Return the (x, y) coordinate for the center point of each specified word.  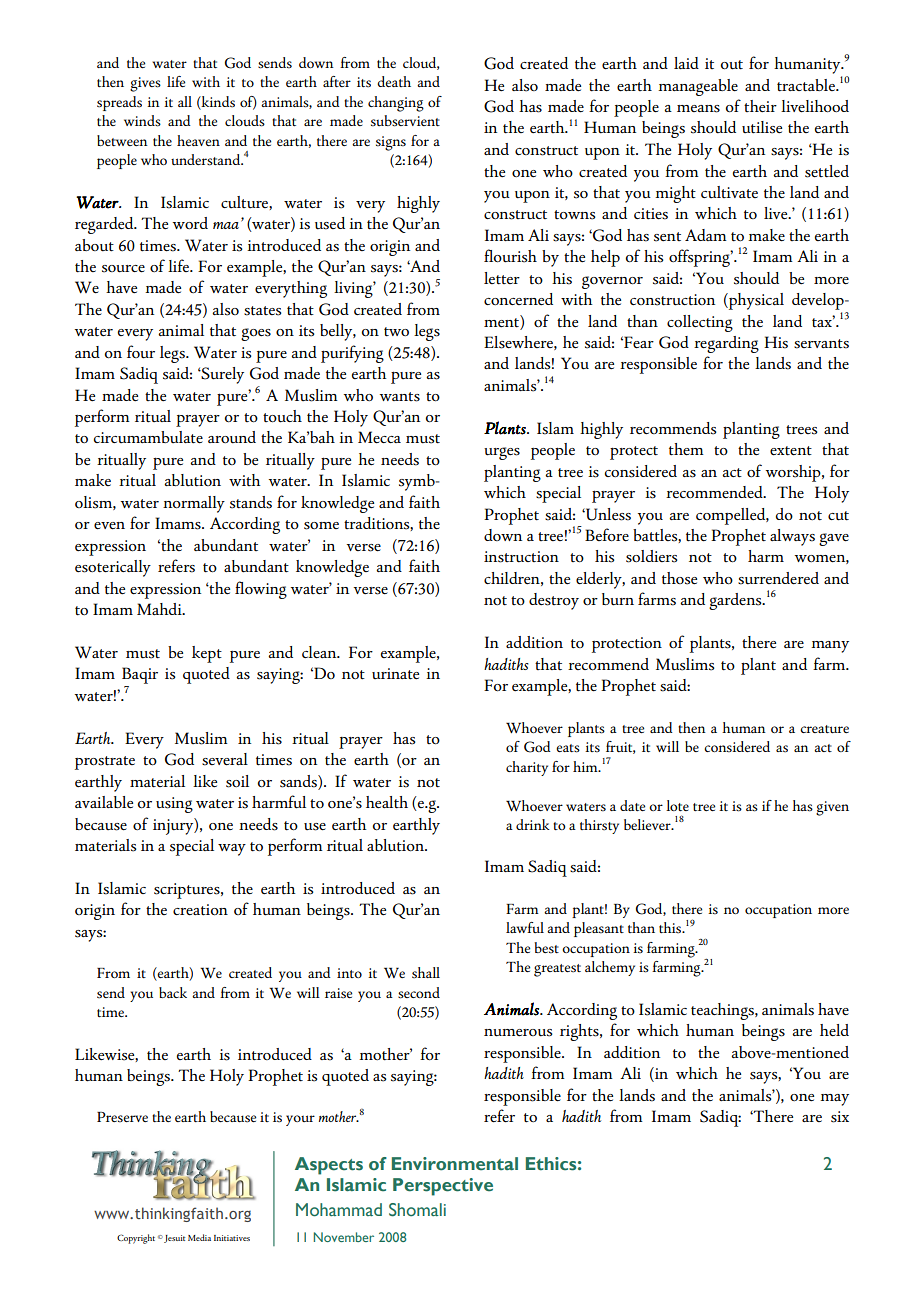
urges (502, 453)
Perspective (443, 1187)
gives (145, 84)
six (840, 1117)
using (174, 805)
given (832, 808)
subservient (405, 121)
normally (194, 504)
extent (791, 451)
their (760, 106)
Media (199, 1237)
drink (533, 824)
